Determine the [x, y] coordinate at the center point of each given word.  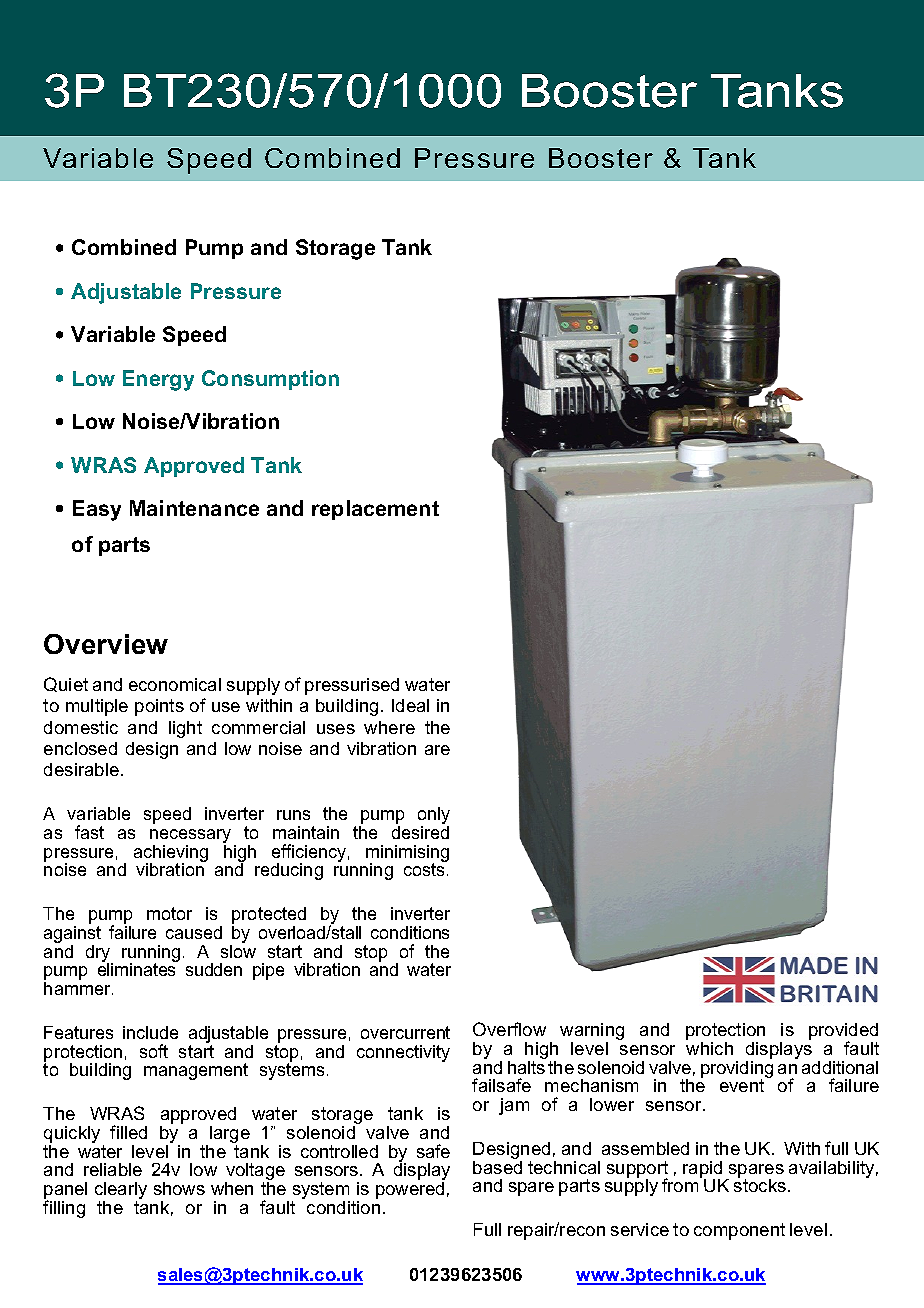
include [150, 1032]
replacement [375, 510]
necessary [190, 837]
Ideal [410, 705]
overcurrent [405, 1032]
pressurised [352, 686]
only [434, 817]
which [709, 1048]
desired [420, 832]
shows [179, 1188]
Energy [158, 380]
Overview [106, 644]
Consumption [270, 380]
